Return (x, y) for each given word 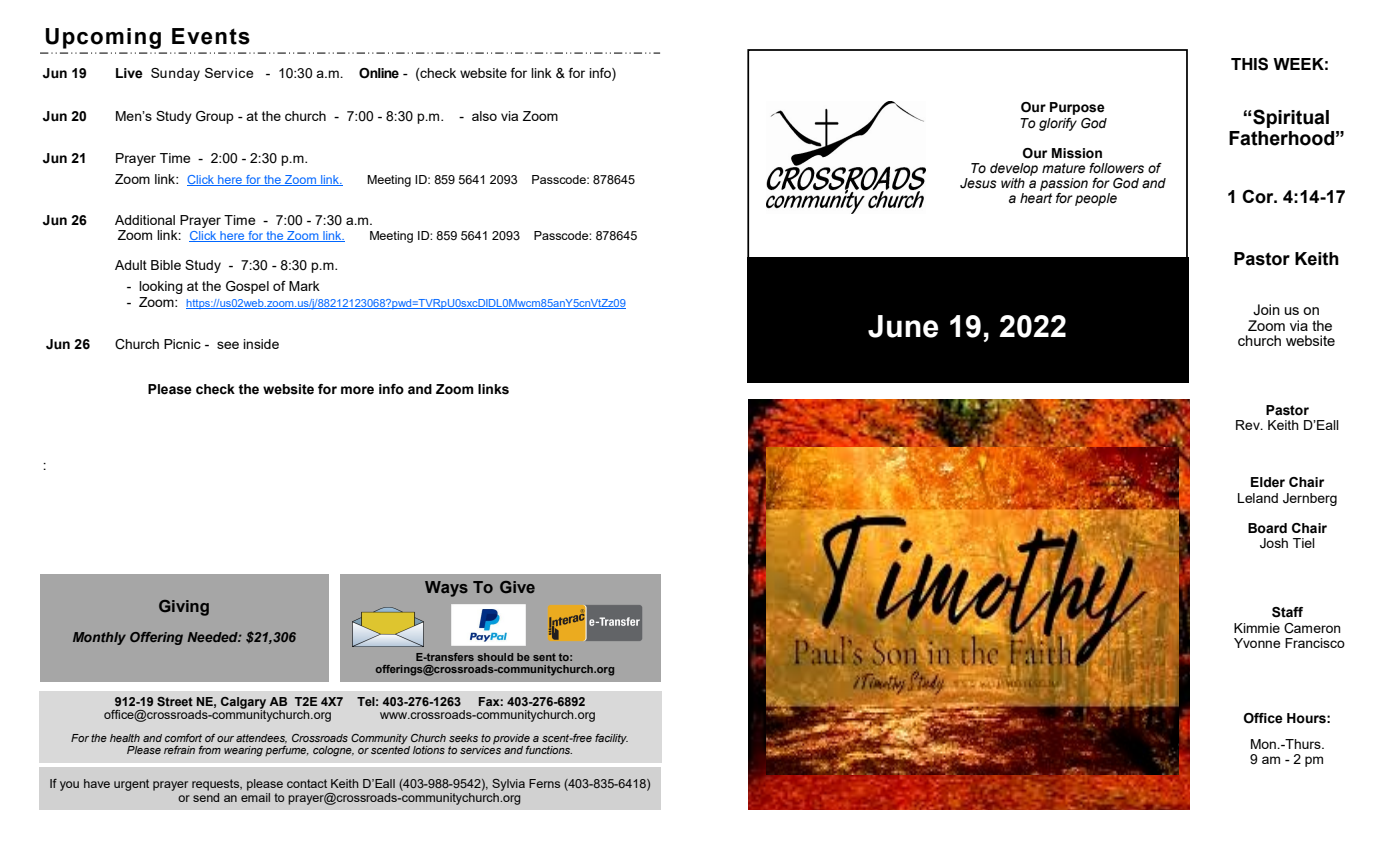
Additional (145, 220)
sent (544, 657)
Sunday (175, 74)
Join (1266, 310)
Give (517, 587)
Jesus (978, 183)
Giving (184, 608)
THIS (1249, 64)
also (484, 116)
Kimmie (1257, 628)
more (357, 390)
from (210, 750)
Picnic (182, 344)
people (1096, 199)
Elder (1268, 482)
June (903, 326)
